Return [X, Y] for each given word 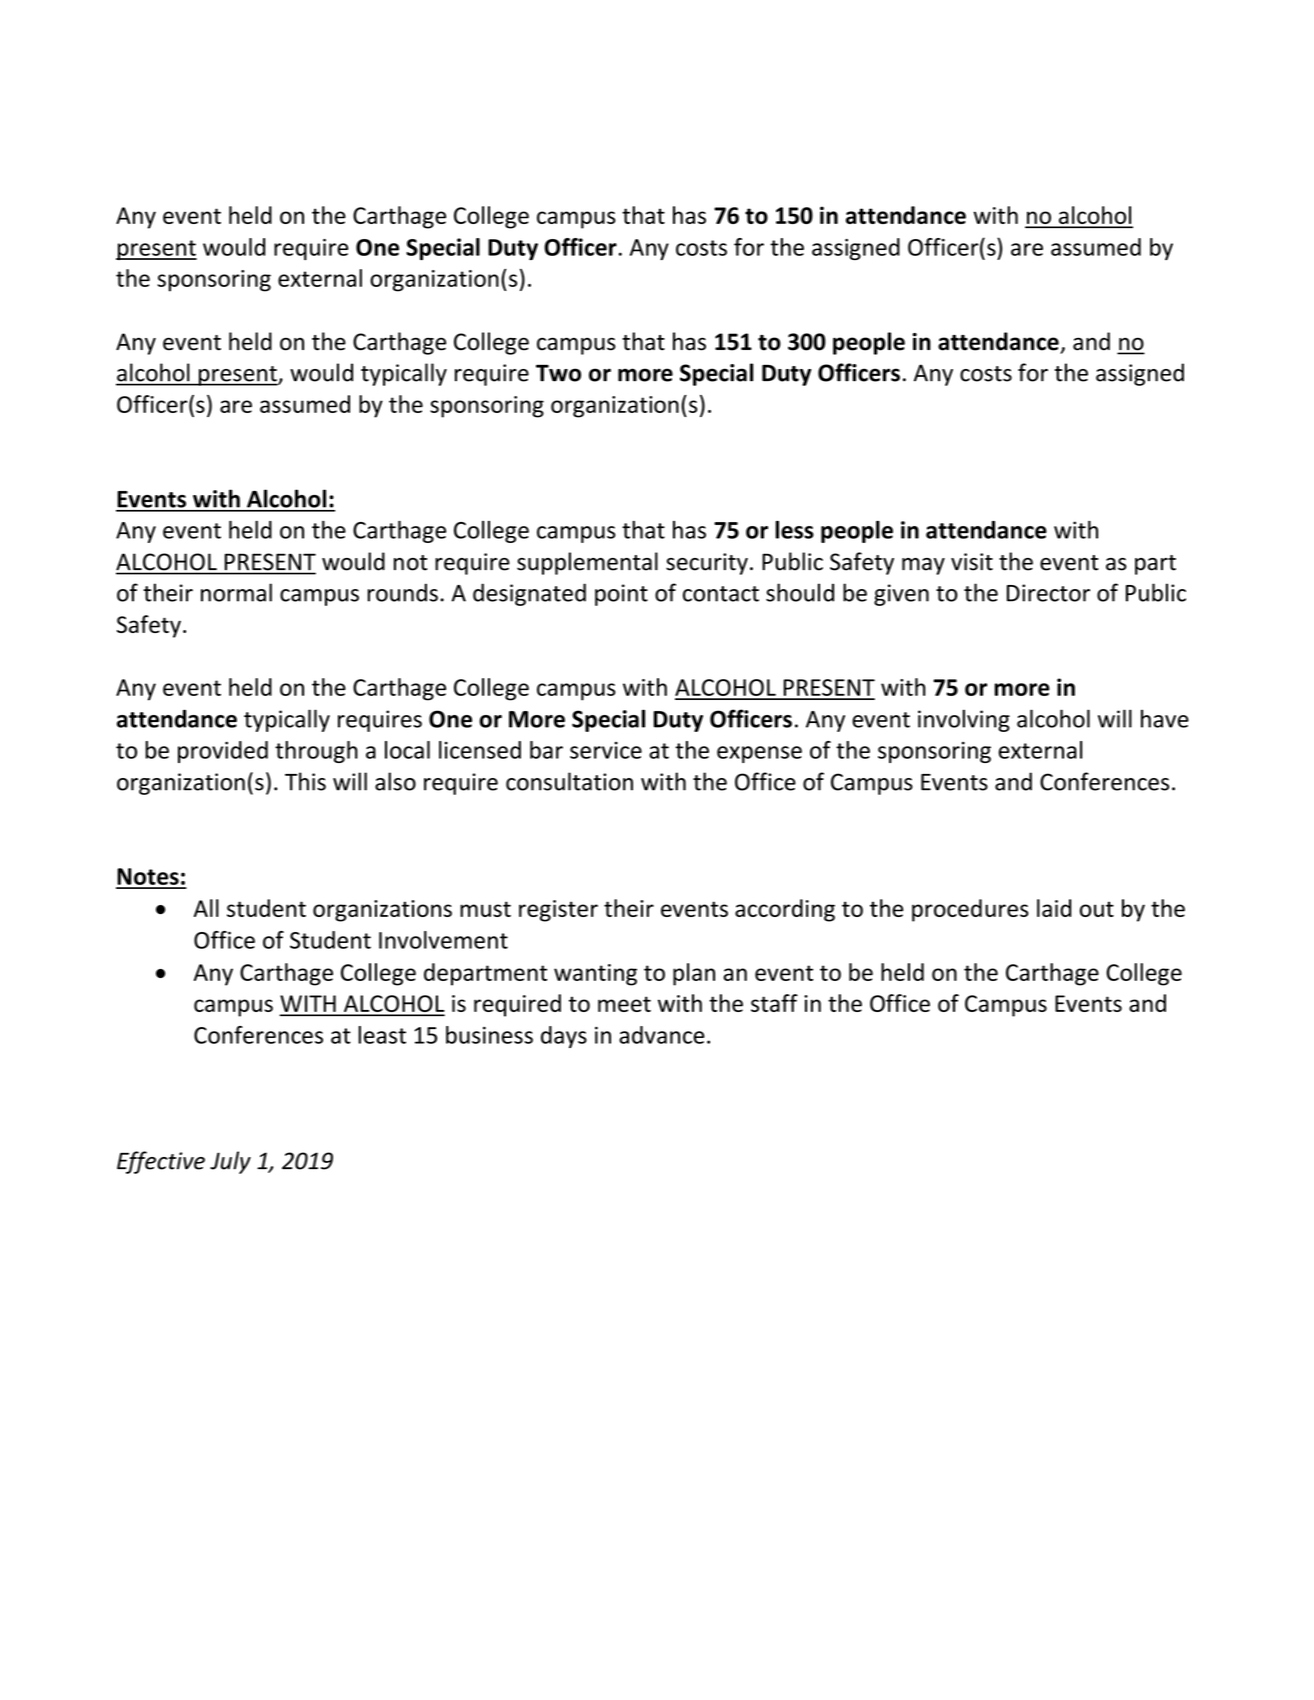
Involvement [443, 940]
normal [236, 592]
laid [1054, 908]
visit [972, 562]
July [230, 1162]
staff [774, 1003]
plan [694, 974]
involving [964, 720]
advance [662, 1035]
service [606, 750]
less [794, 530]
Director [1048, 593]
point [621, 595]
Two [558, 373]
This [305, 781]
